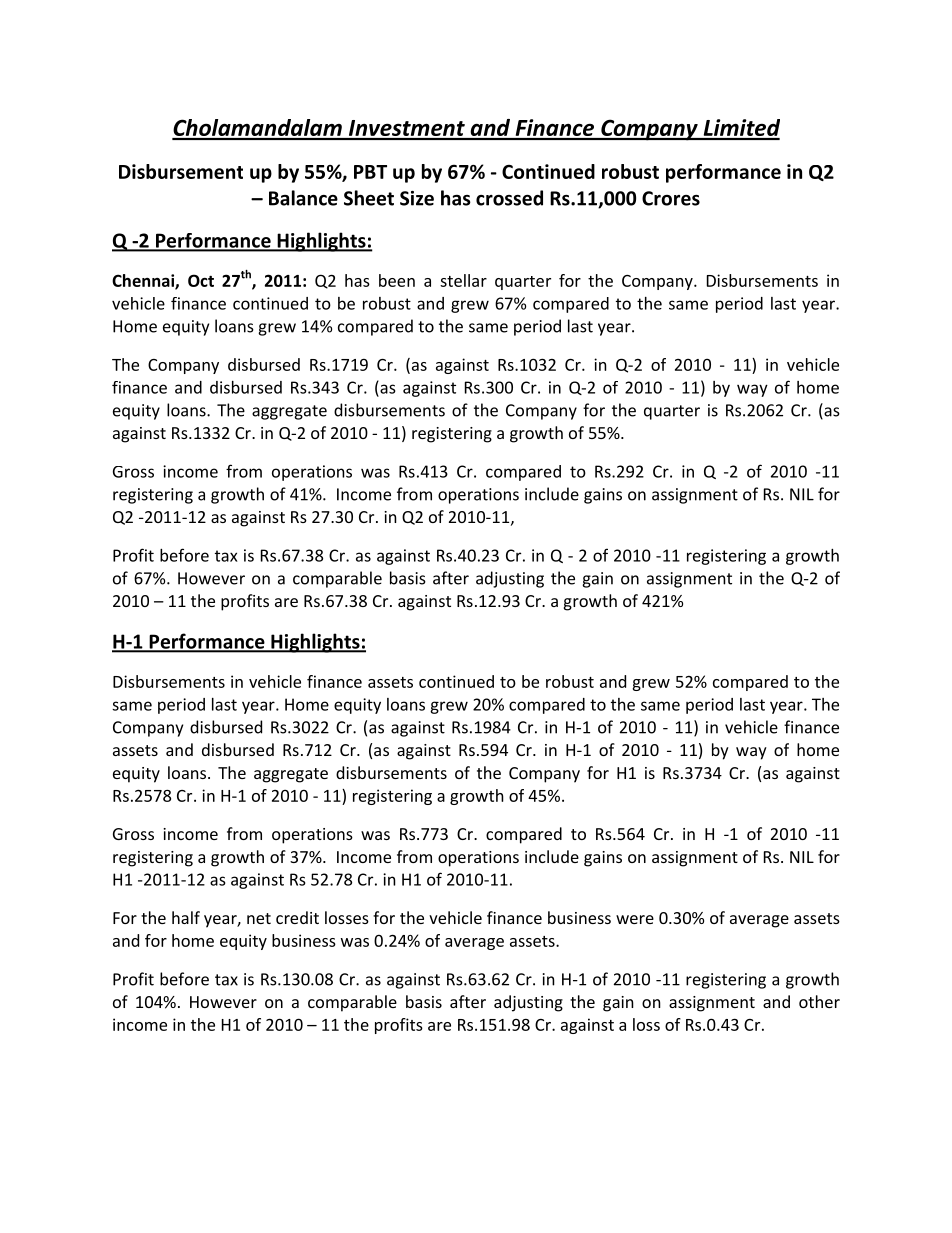 The width and height of the screenshot is (952, 1233). Describe the element at coordinates (186, 917) in the screenshot. I see `half` at that location.
